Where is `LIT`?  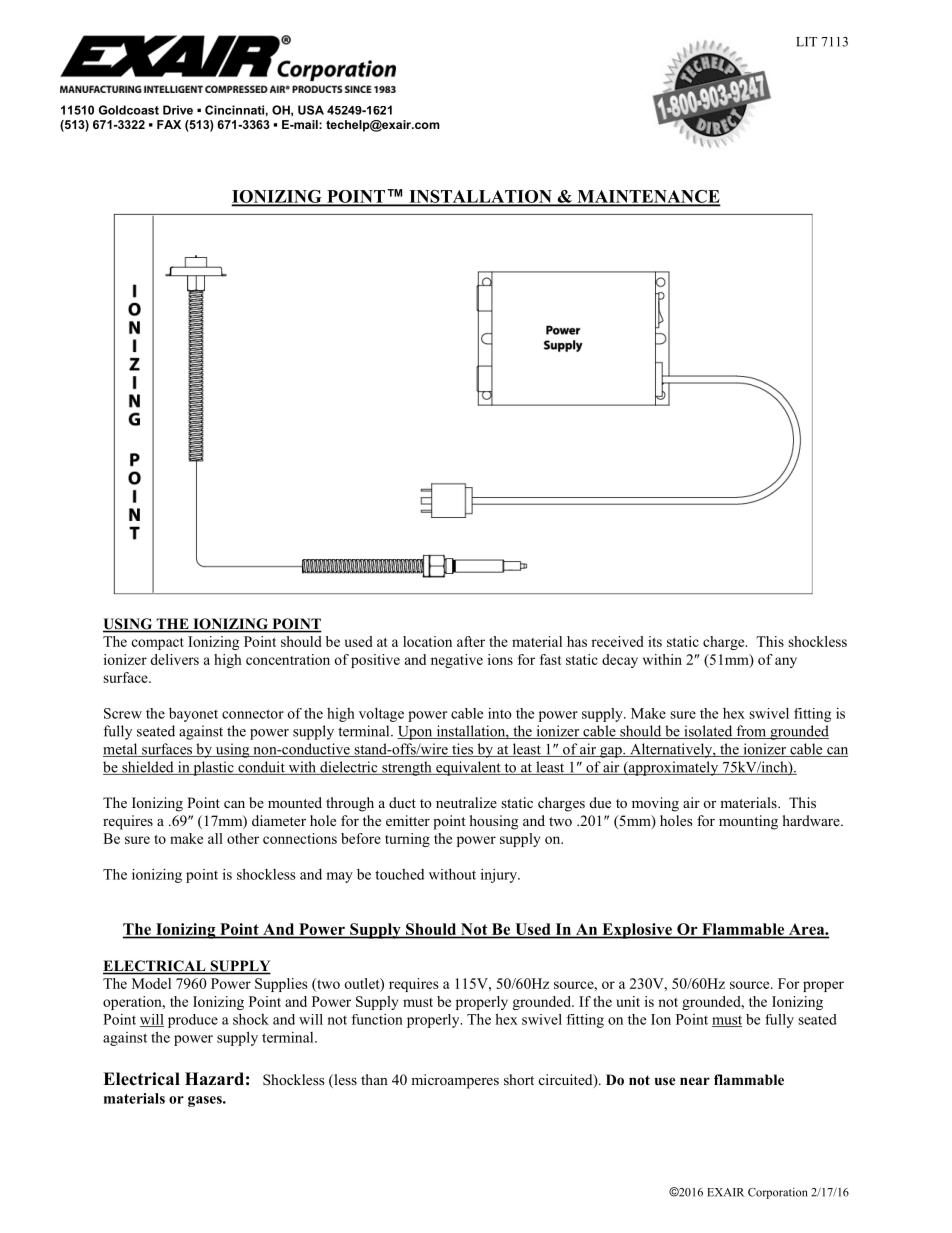 LIT is located at coordinates (806, 42).
